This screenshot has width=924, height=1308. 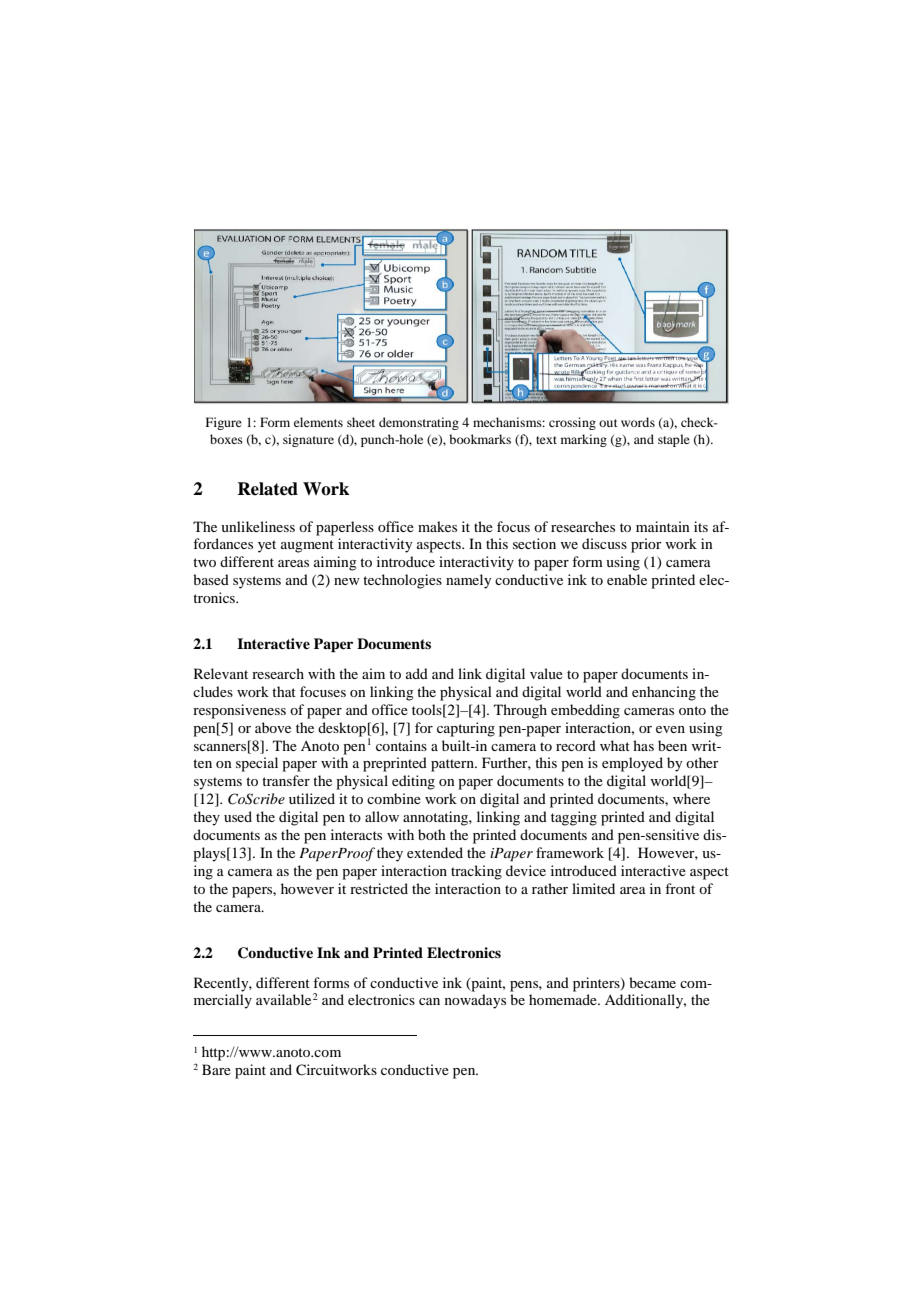 What do you see at coordinates (308, 440) in the screenshot?
I see `signature` at bounding box center [308, 440].
